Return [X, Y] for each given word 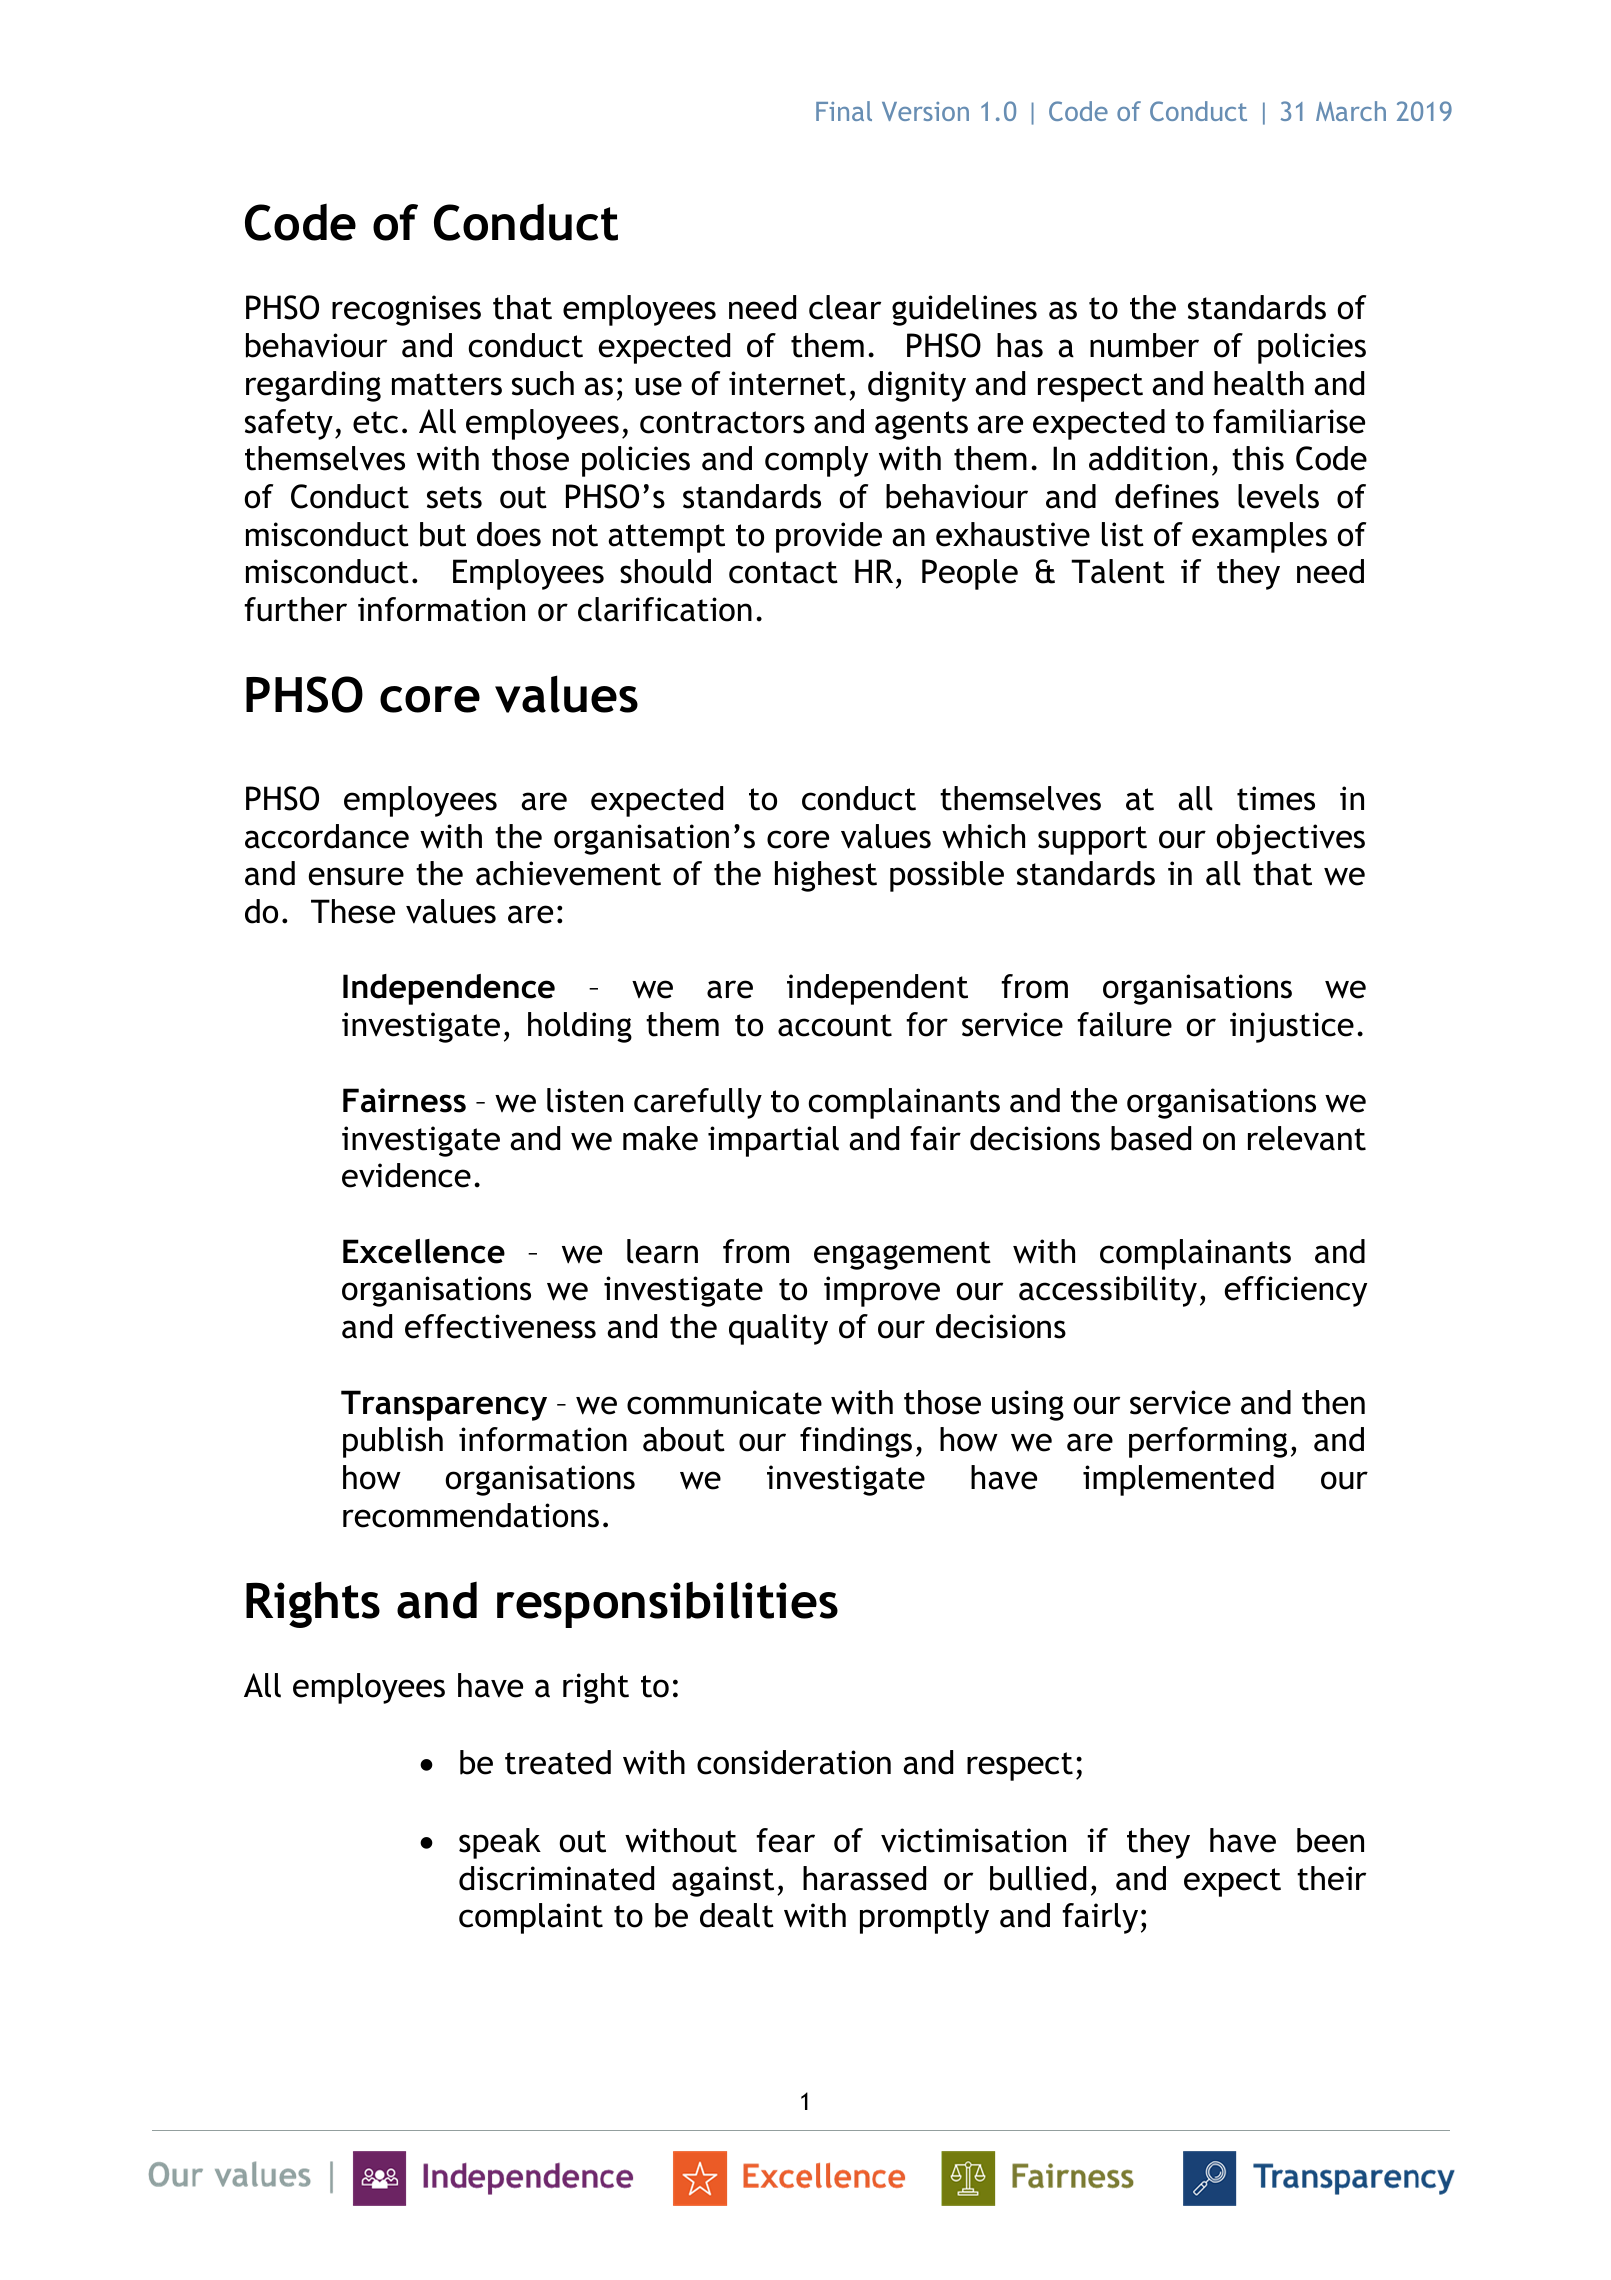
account [835, 1025]
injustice [1292, 1027]
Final [844, 111]
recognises [406, 310]
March [1351, 111]
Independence [449, 989]
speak [500, 1843]
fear [785, 1840]
